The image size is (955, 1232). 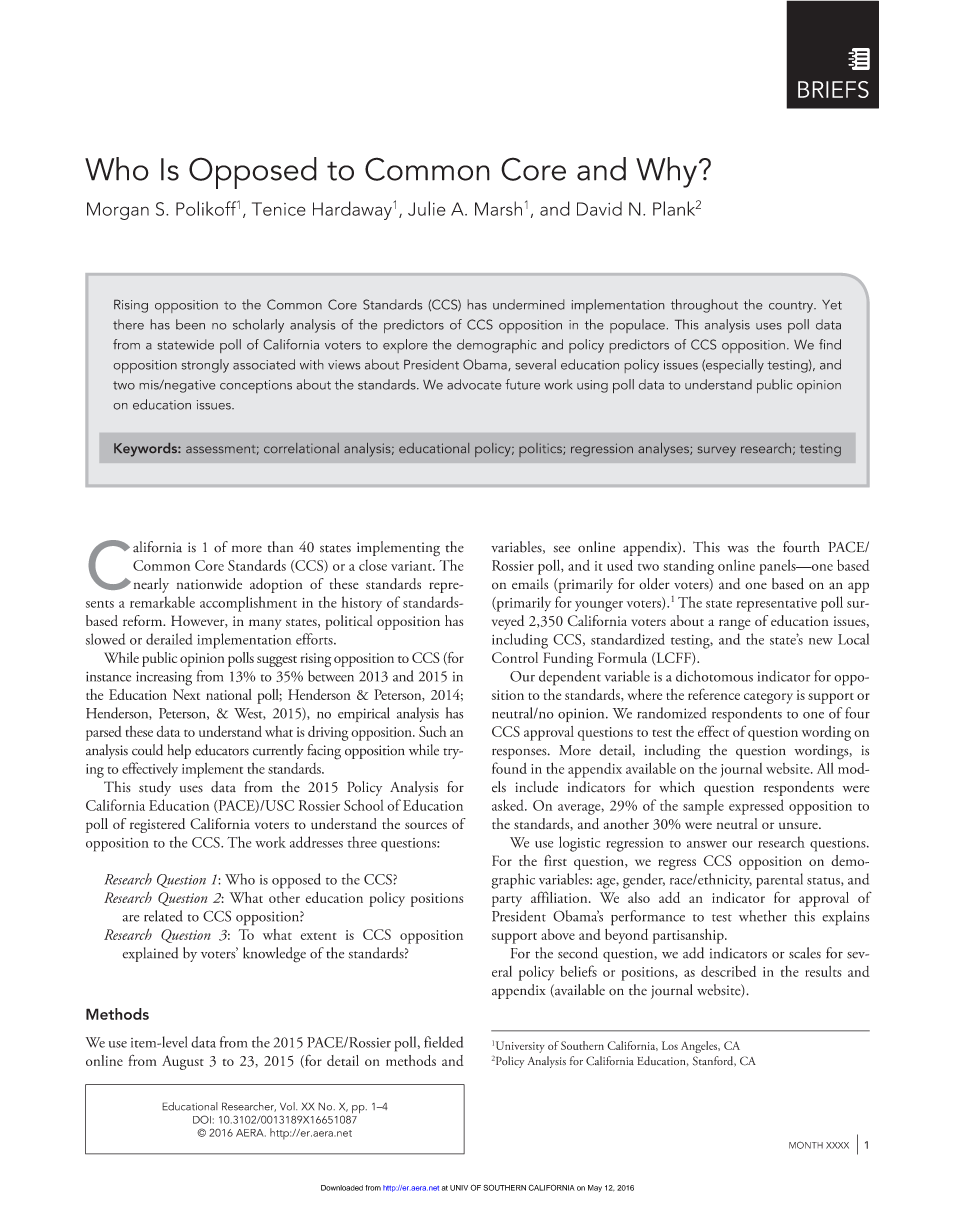 I want to click on Control, so click(x=515, y=657).
